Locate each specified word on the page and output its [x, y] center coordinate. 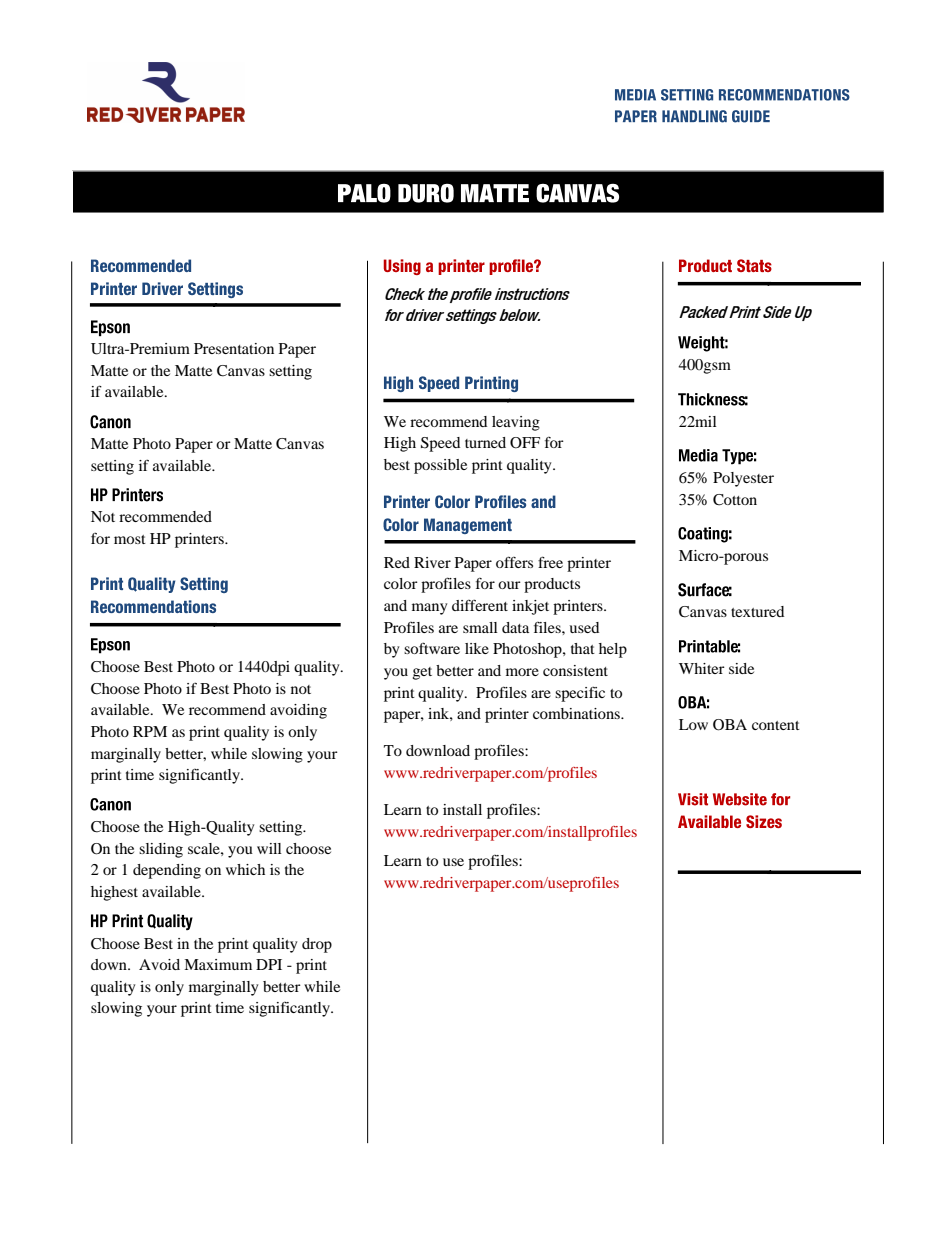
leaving [516, 423]
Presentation [234, 348]
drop [317, 945]
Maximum [218, 964]
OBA [730, 725]
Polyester [743, 479]
